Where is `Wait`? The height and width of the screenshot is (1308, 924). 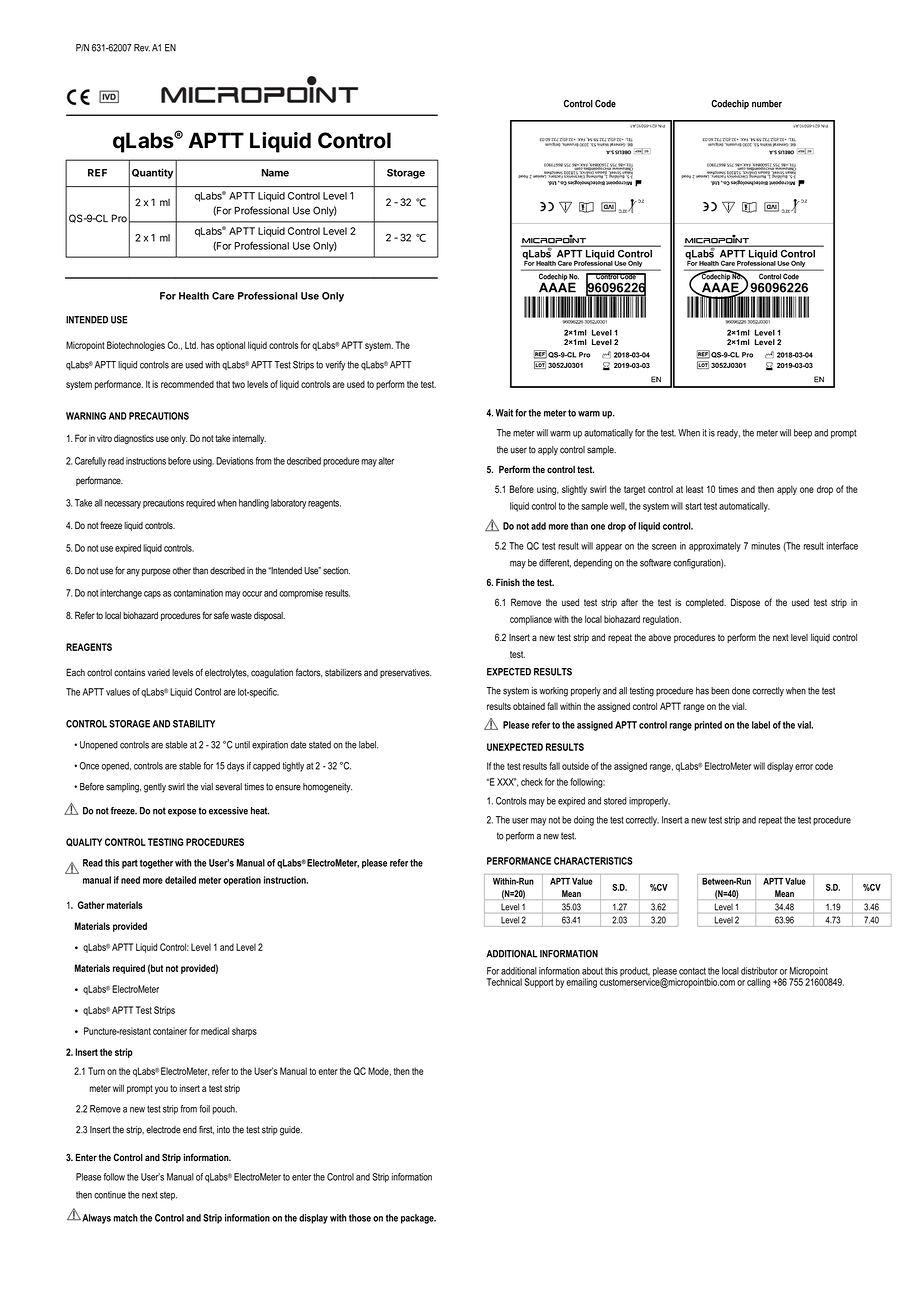
Wait is located at coordinates (504, 413).
